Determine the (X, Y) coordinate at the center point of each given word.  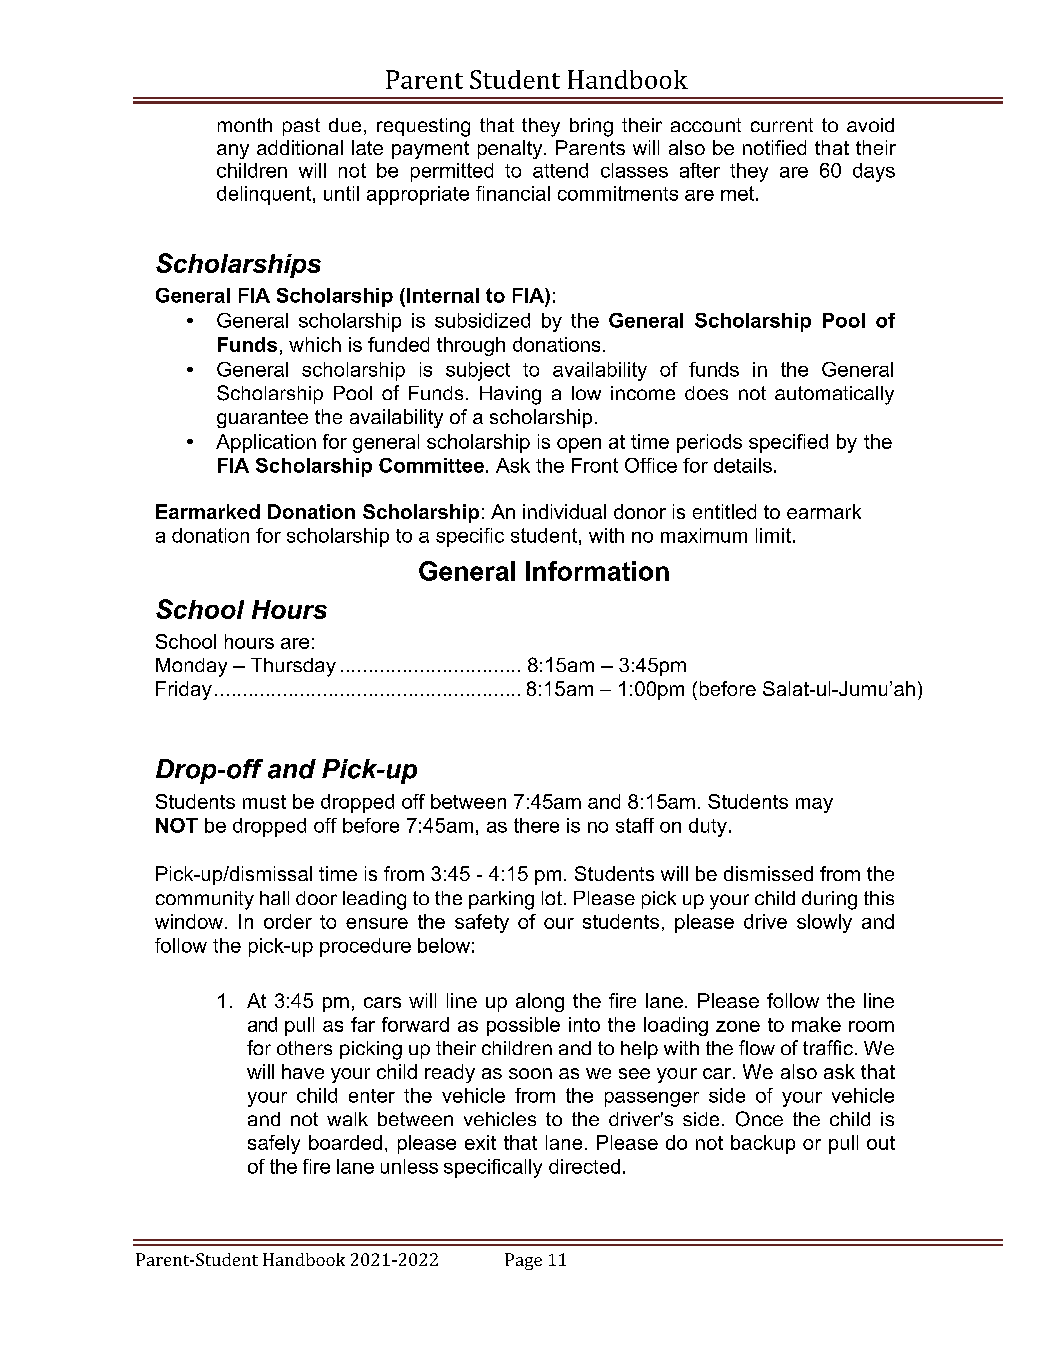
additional (300, 147)
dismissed (768, 873)
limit (773, 535)
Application (266, 443)
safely (274, 1144)
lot (552, 898)
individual (564, 511)
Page (523, 1261)
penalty (511, 149)
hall (274, 898)
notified (774, 147)
